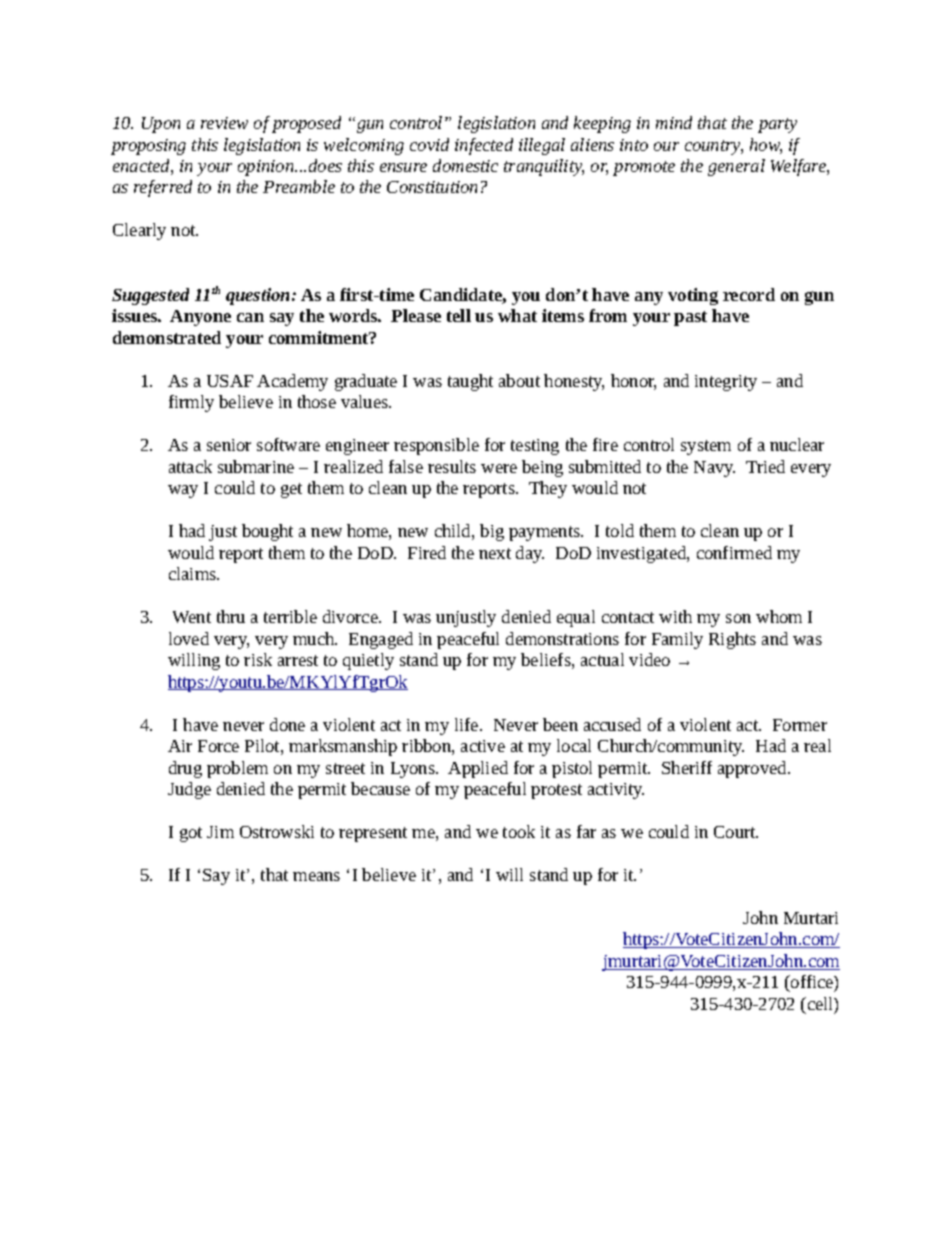 The height and width of the image is (1233, 952). I want to click on infected, so click(484, 146).
